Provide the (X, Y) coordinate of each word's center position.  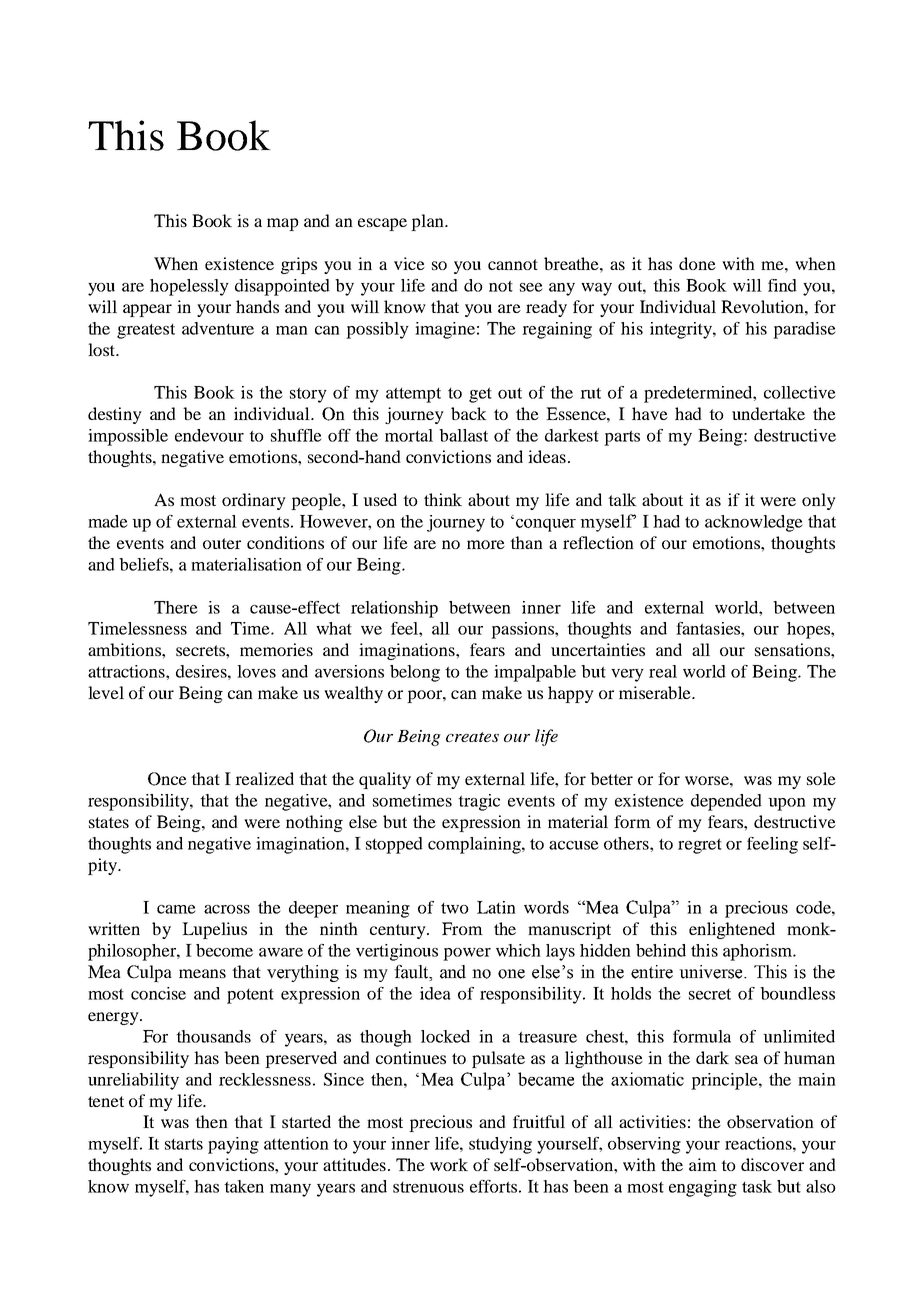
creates (472, 737)
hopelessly (189, 287)
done (697, 263)
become (224, 950)
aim (703, 1164)
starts (184, 1144)
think (443, 499)
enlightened (732, 930)
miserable (656, 692)
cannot (513, 264)
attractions (127, 671)
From (462, 928)
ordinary (254, 501)
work (449, 1164)
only (819, 501)
